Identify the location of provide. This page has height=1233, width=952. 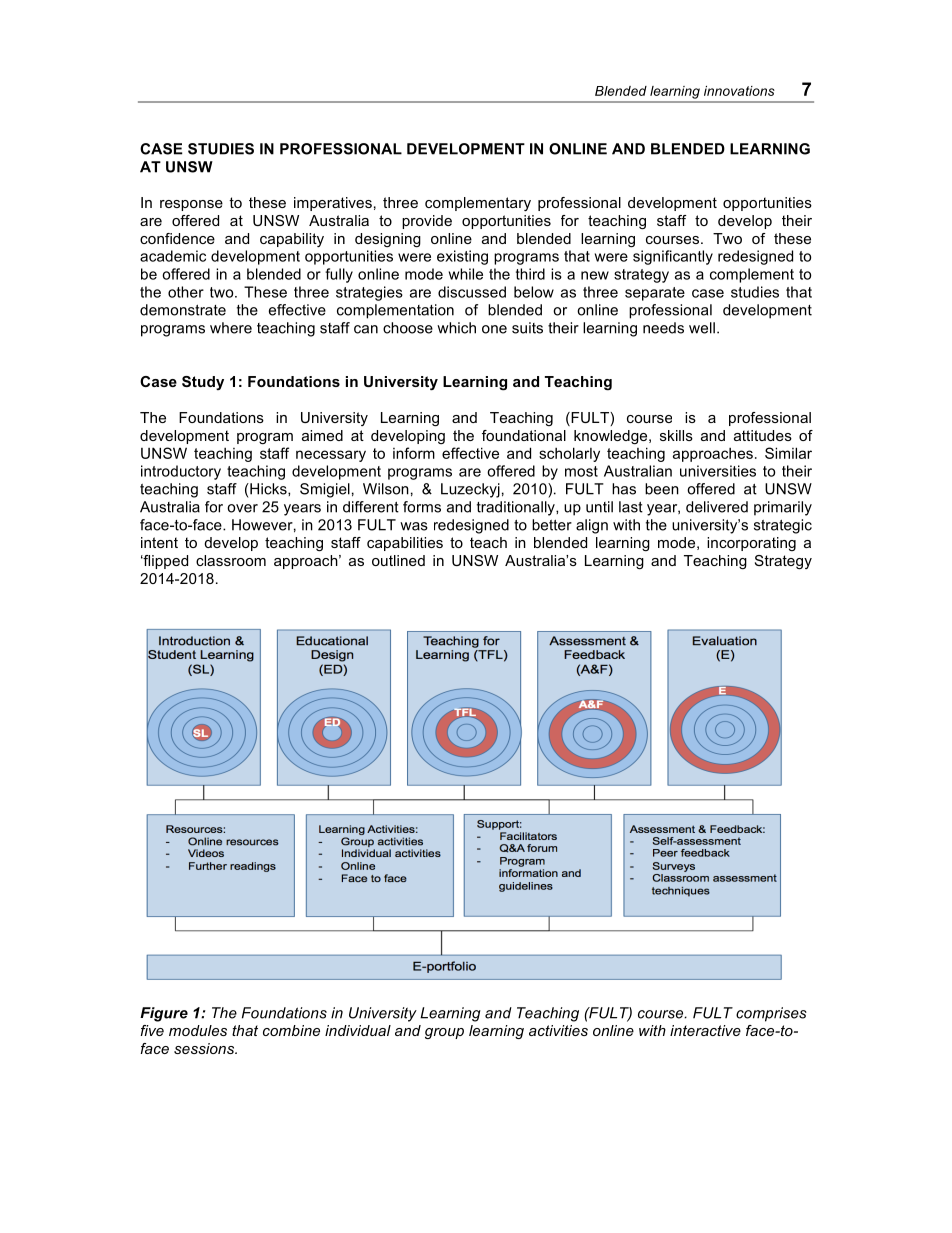
(427, 222).
